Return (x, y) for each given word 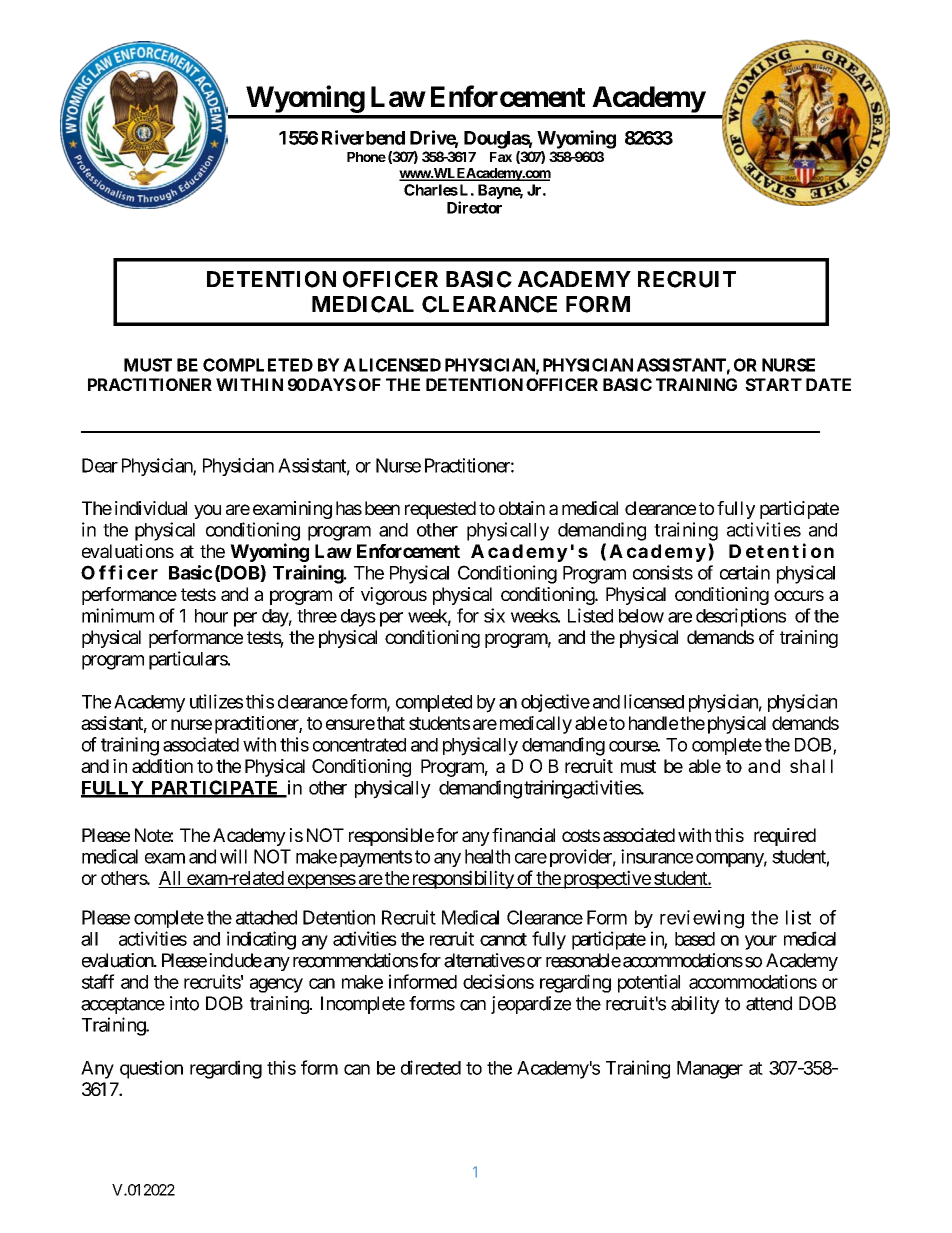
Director (474, 207)
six (494, 615)
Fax (501, 157)
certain (745, 572)
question (151, 1069)
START (773, 384)
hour (211, 616)
